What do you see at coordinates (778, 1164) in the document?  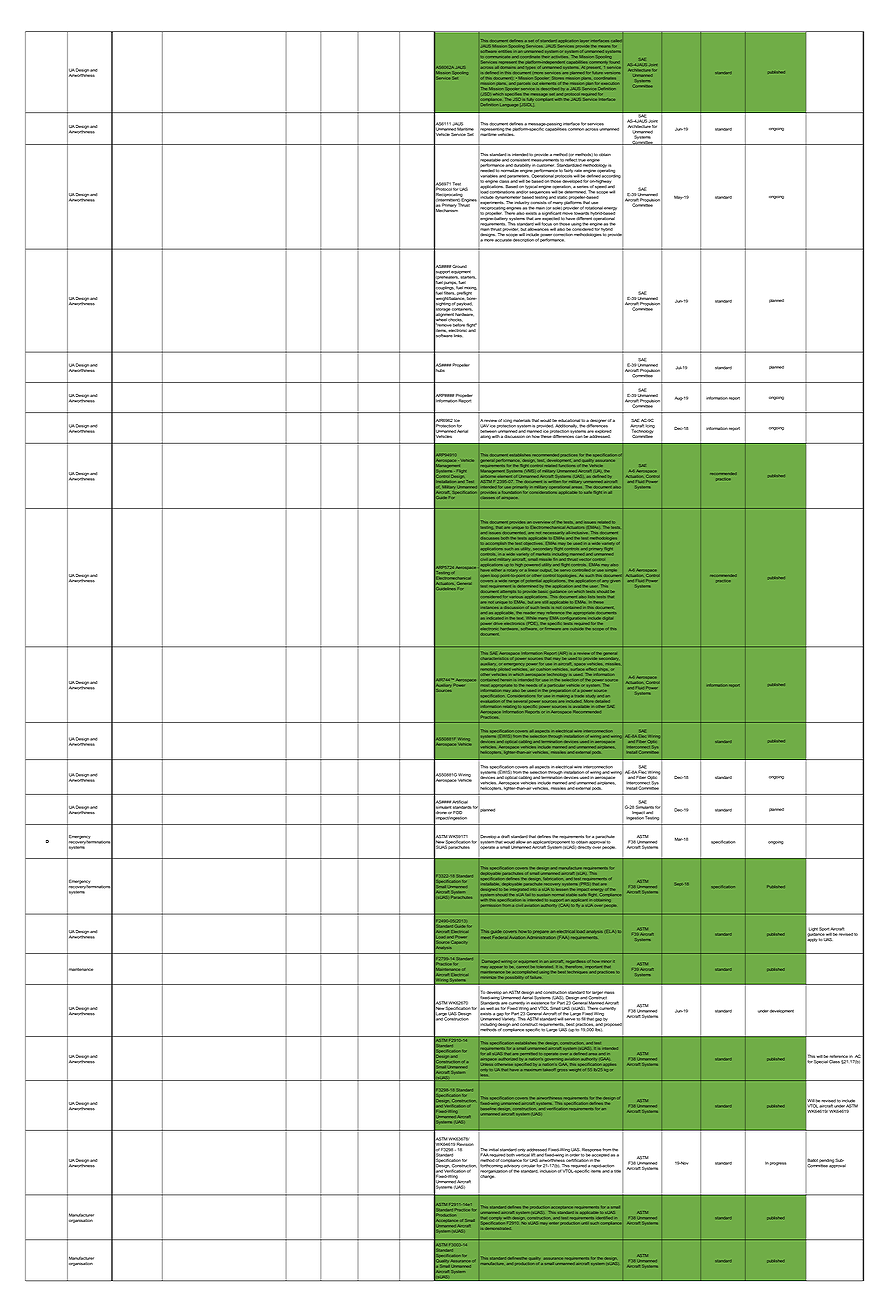 I see `progress` at bounding box center [778, 1164].
